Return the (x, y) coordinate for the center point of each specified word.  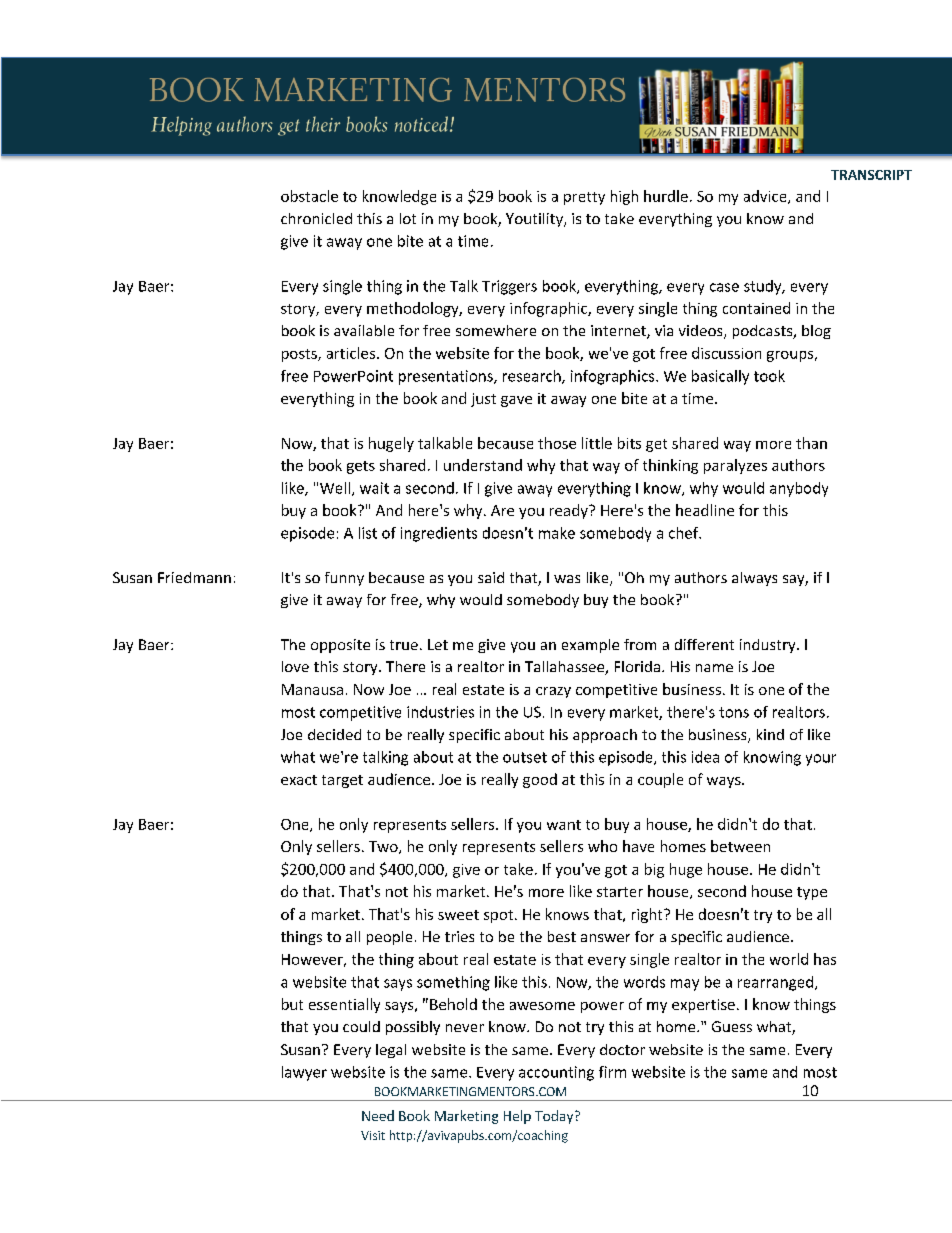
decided (334, 734)
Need (378, 1115)
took (769, 376)
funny (344, 579)
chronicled (316, 218)
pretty (584, 198)
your (821, 760)
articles (352, 353)
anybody (799, 489)
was (567, 579)
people (389, 938)
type (812, 893)
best (562, 936)
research (533, 377)
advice (766, 197)
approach (605, 736)
